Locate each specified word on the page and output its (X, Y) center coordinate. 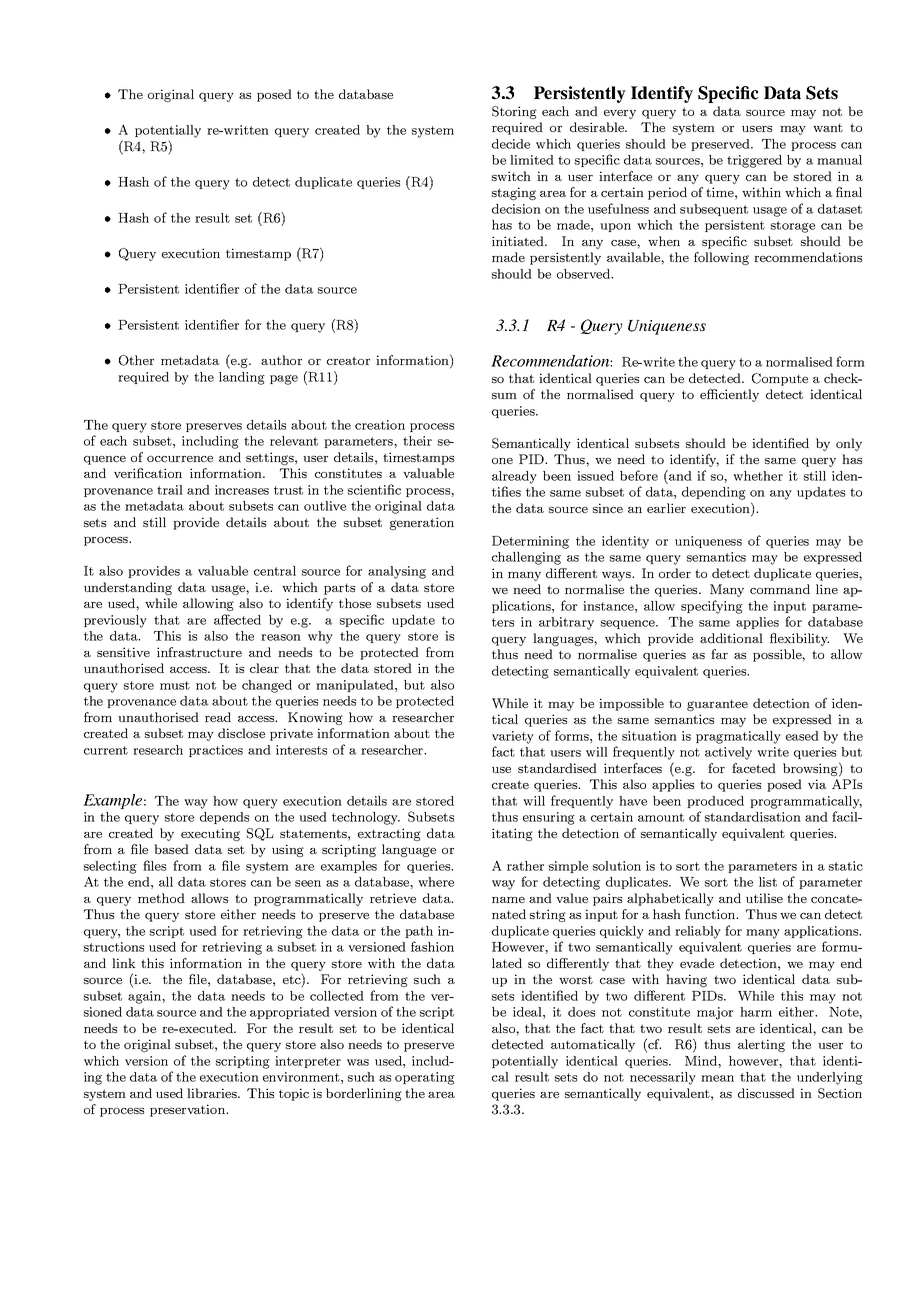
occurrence (180, 459)
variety (513, 737)
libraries (213, 1093)
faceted (754, 768)
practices (216, 751)
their (417, 441)
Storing (514, 112)
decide (511, 144)
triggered (754, 161)
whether (758, 476)
